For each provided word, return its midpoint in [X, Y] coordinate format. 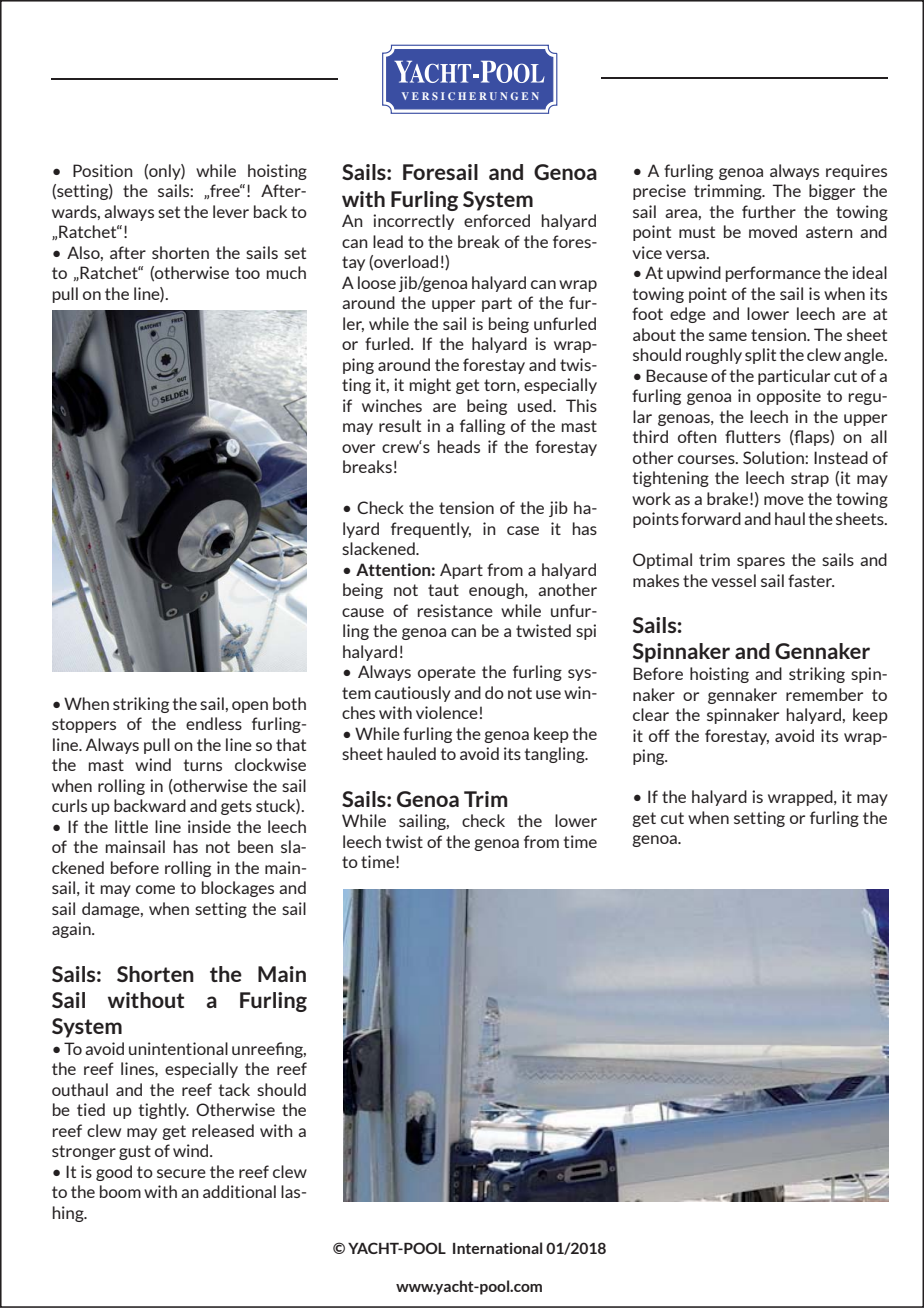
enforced [497, 220]
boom [120, 1191]
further [769, 211]
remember [824, 694]
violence [447, 712]
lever [231, 211]
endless [214, 723]
